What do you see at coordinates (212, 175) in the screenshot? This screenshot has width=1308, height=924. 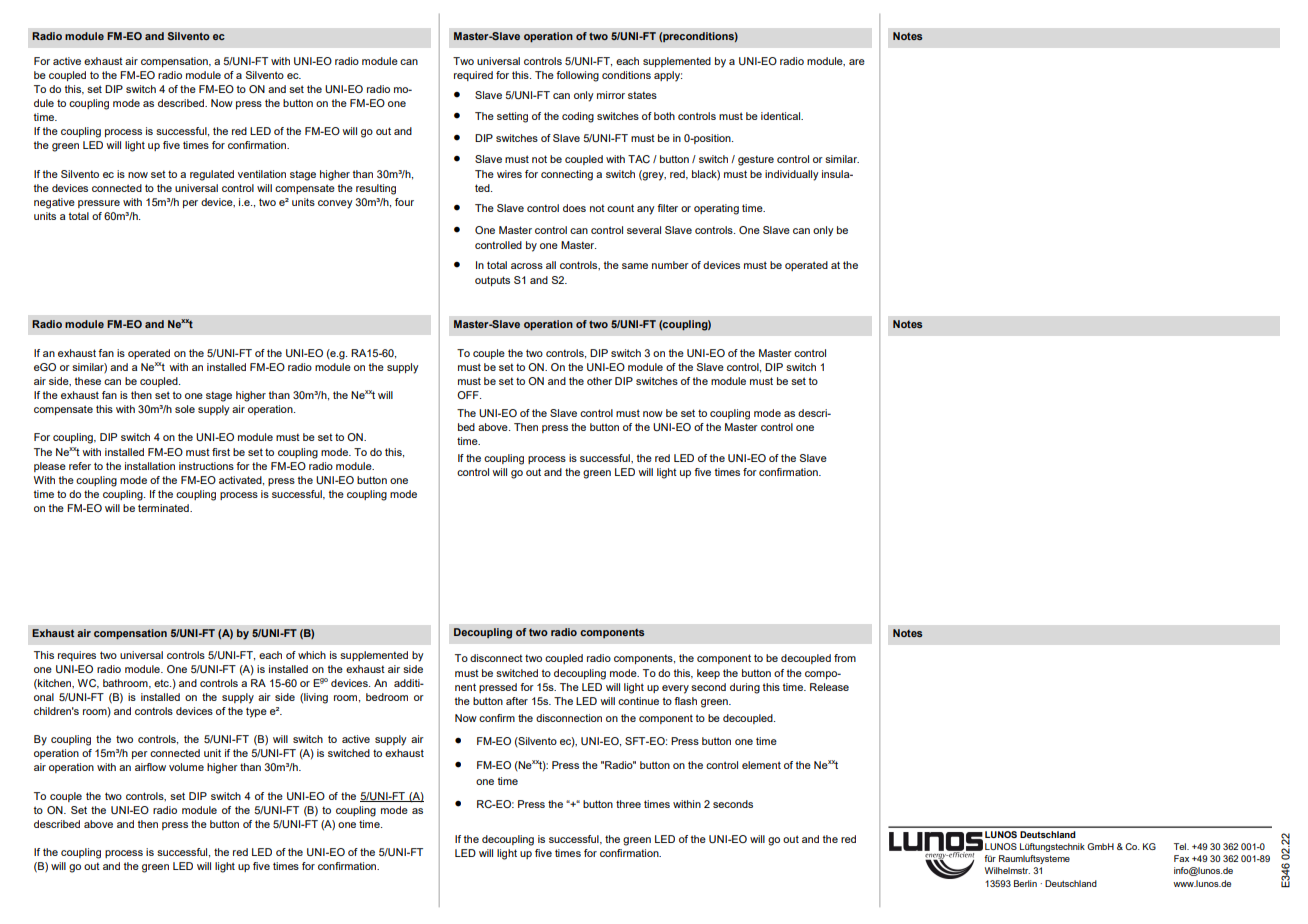 I see `regulated` at bounding box center [212, 175].
